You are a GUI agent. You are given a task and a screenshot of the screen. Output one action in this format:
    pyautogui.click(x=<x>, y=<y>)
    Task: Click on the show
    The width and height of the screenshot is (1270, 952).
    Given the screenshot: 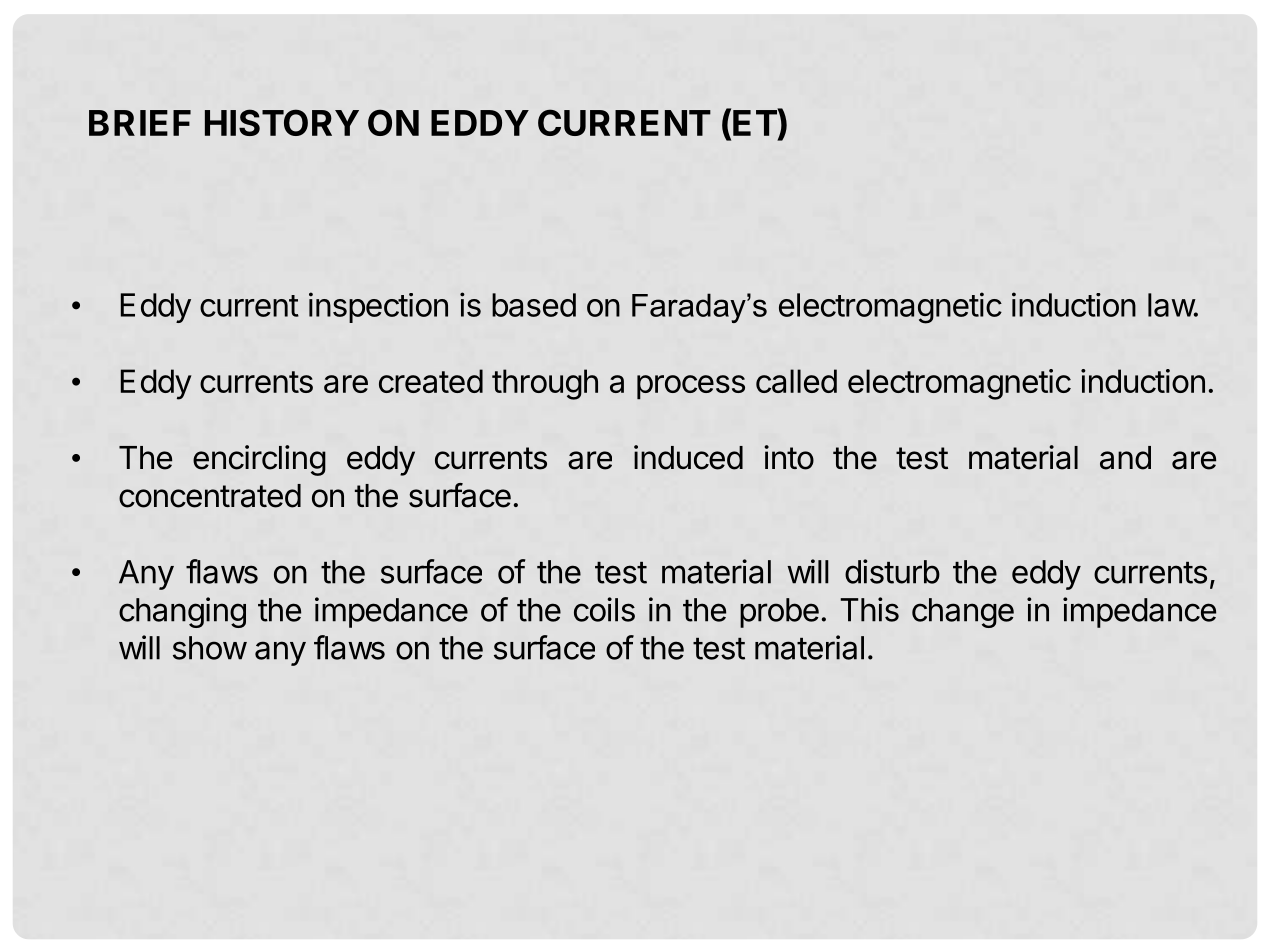 What is the action you would take?
    pyautogui.click(x=210, y=648)
